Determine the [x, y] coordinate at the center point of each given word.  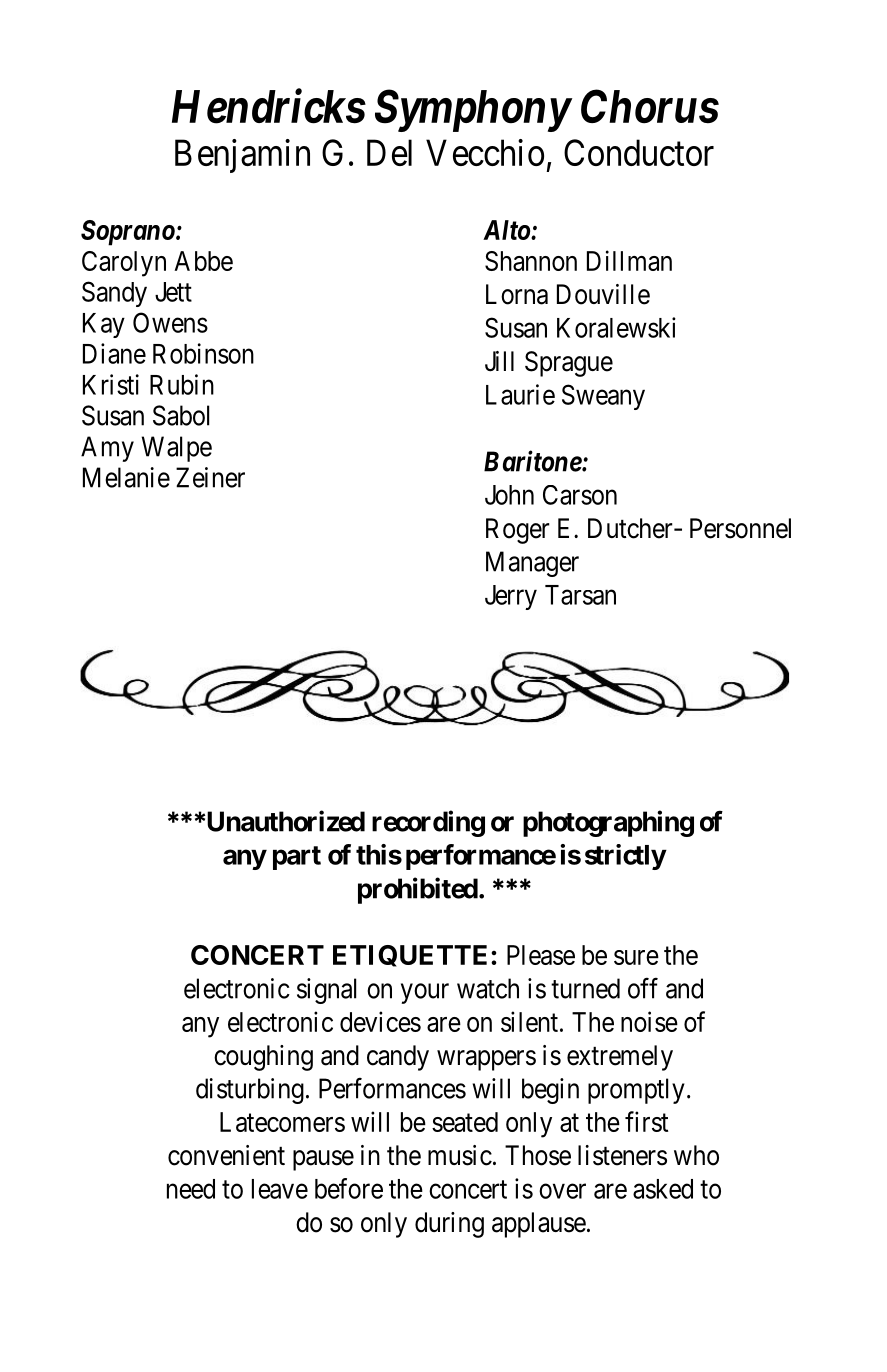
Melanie [126, 477]
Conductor [639, 152]
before [349, 1188]
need [191, 1189]
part [297, 858]
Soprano [128, 233]
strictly [625, 857]
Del [389, 152]
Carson [580, 495]
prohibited [418, 890]
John [509, 495]
